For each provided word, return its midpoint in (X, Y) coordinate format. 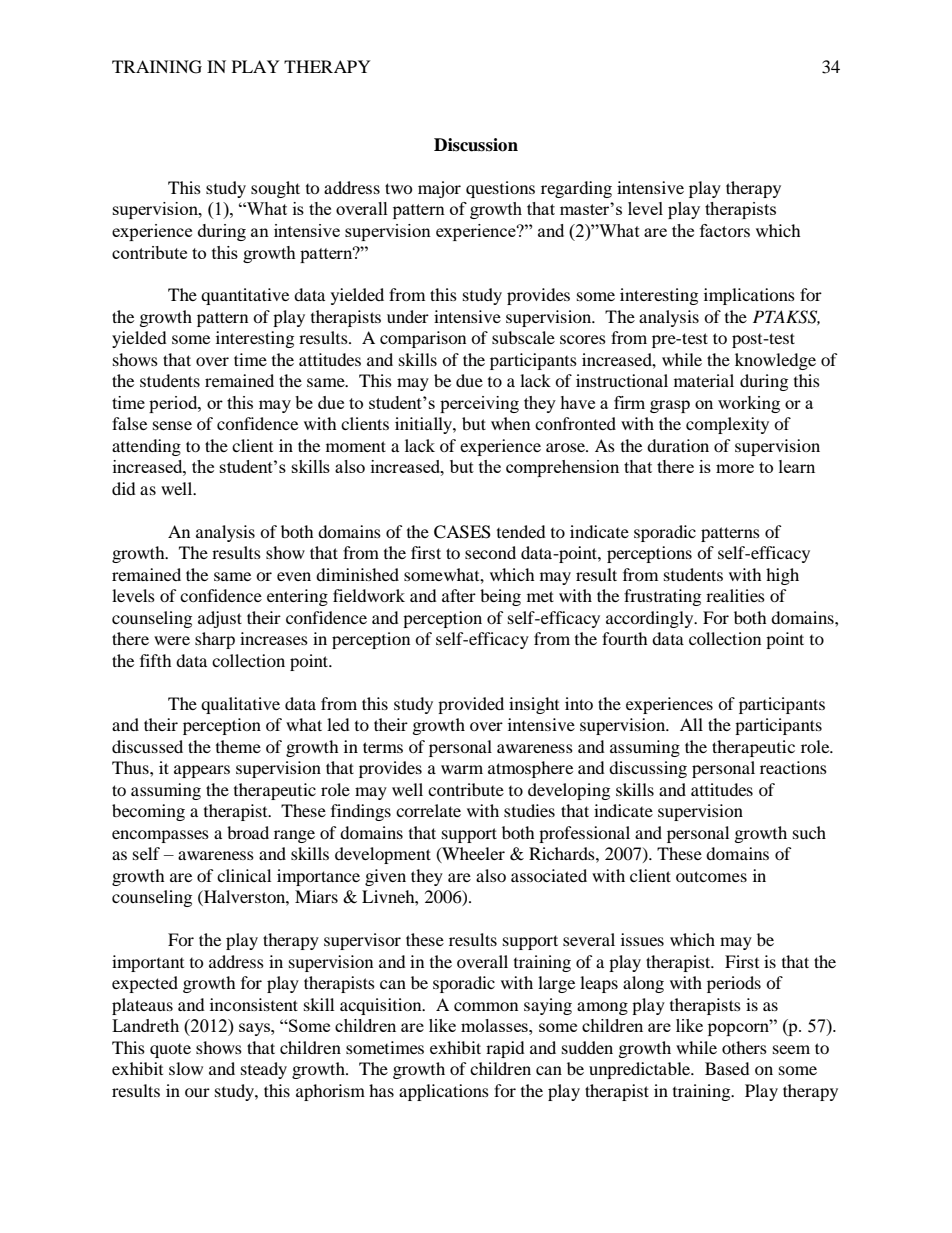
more (735, 468)
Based (727, 1068)
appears (202, 771)
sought (275, 189)
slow (186, 1068)
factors (725, 230)
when (510, 423)
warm (462, 769)
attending (146, 447)
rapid (505, 1049)
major (439, 189)
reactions (793, 767)
